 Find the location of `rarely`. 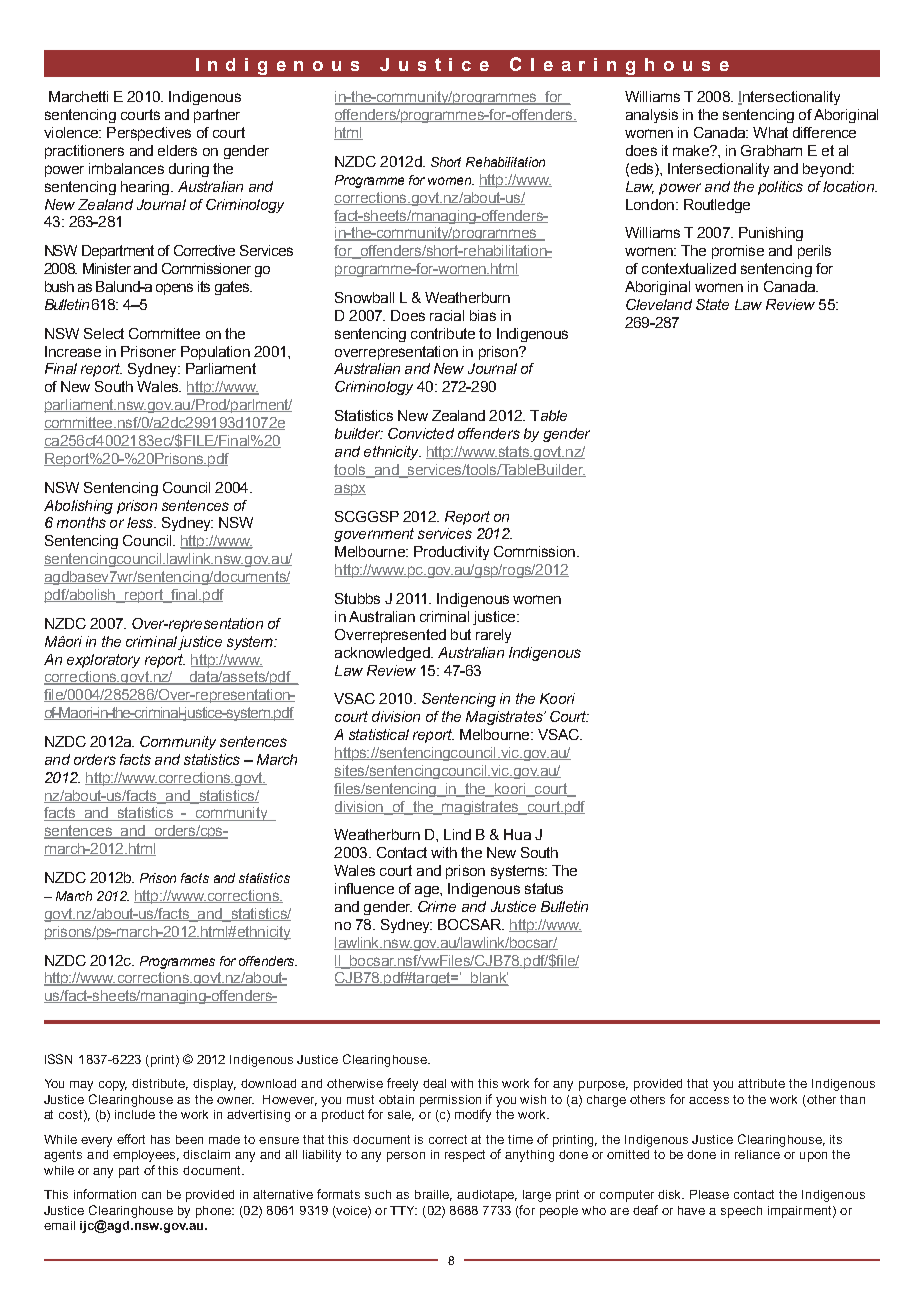

rarely is located at coordinates (493, 636).
